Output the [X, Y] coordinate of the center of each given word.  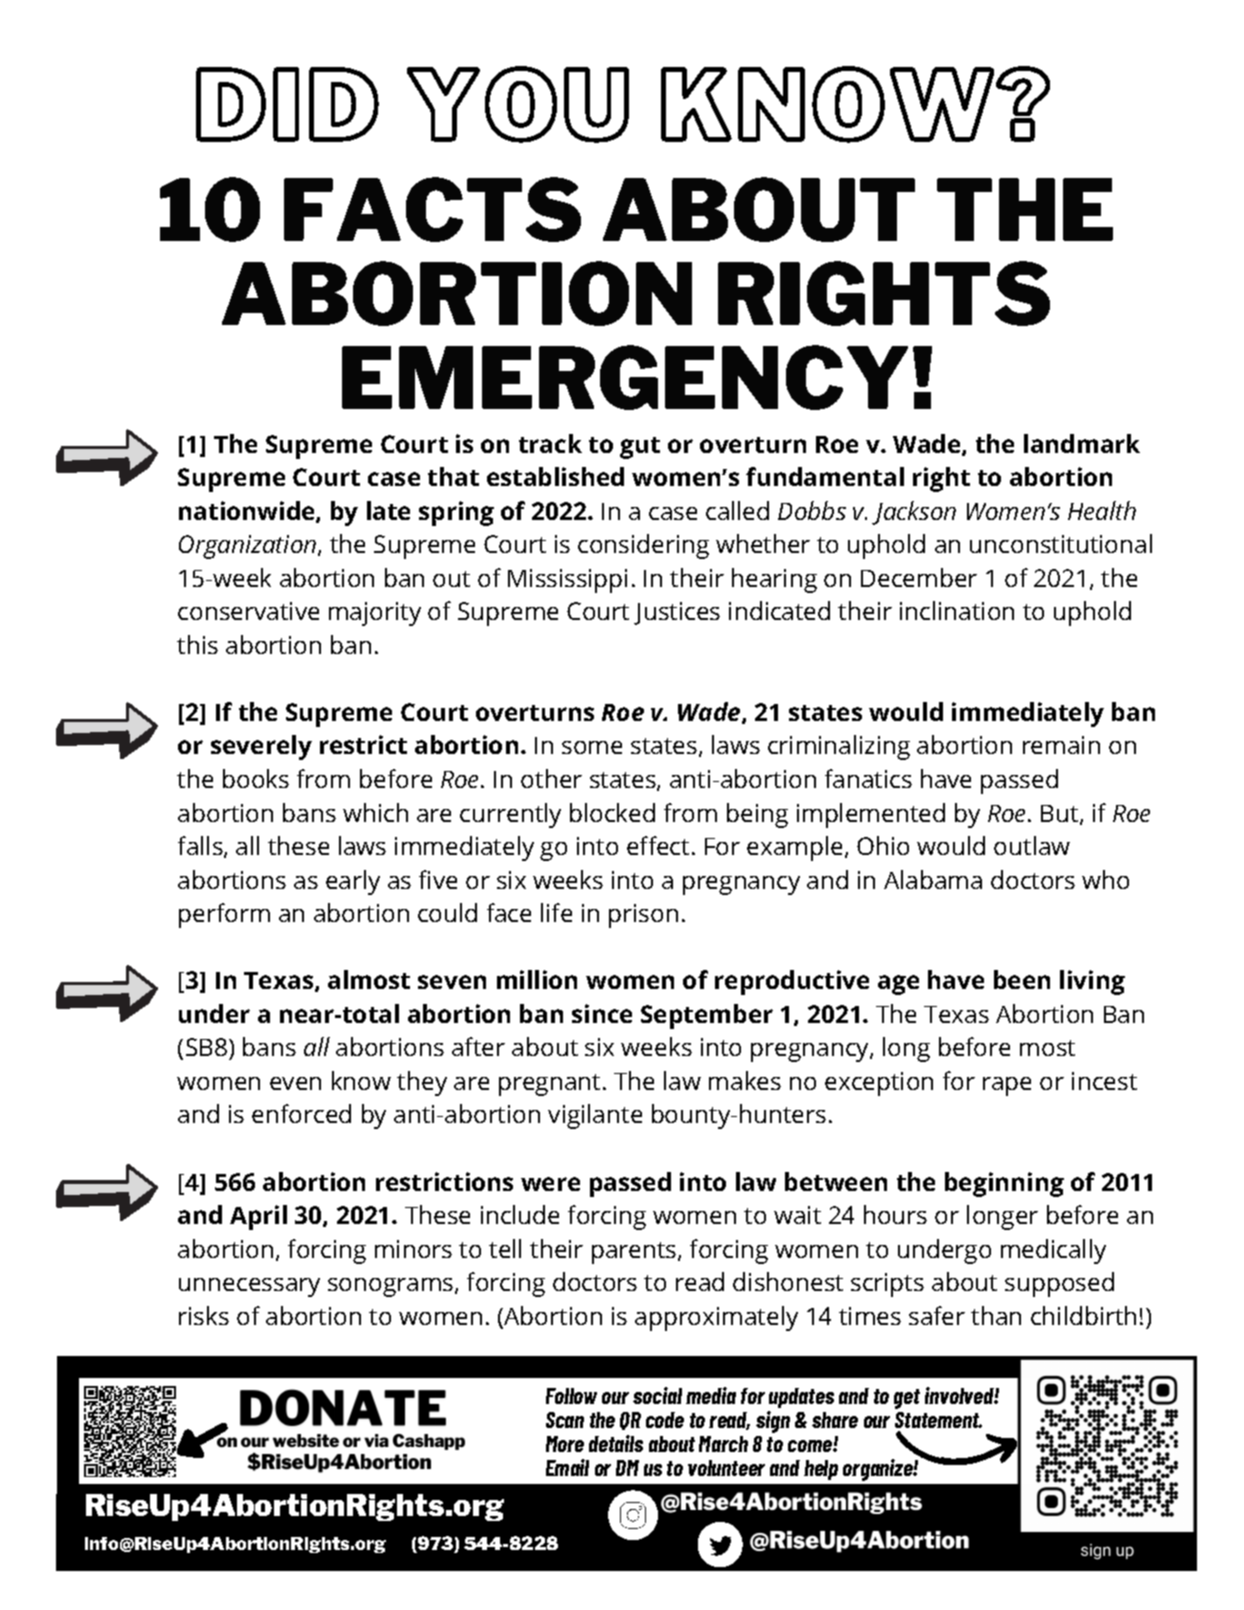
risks [204, 1315]
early [353, 882]
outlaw [1032, 845]
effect [658, 845]
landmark [1082, 443]
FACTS [432, 209]
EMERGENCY [625, 377]
